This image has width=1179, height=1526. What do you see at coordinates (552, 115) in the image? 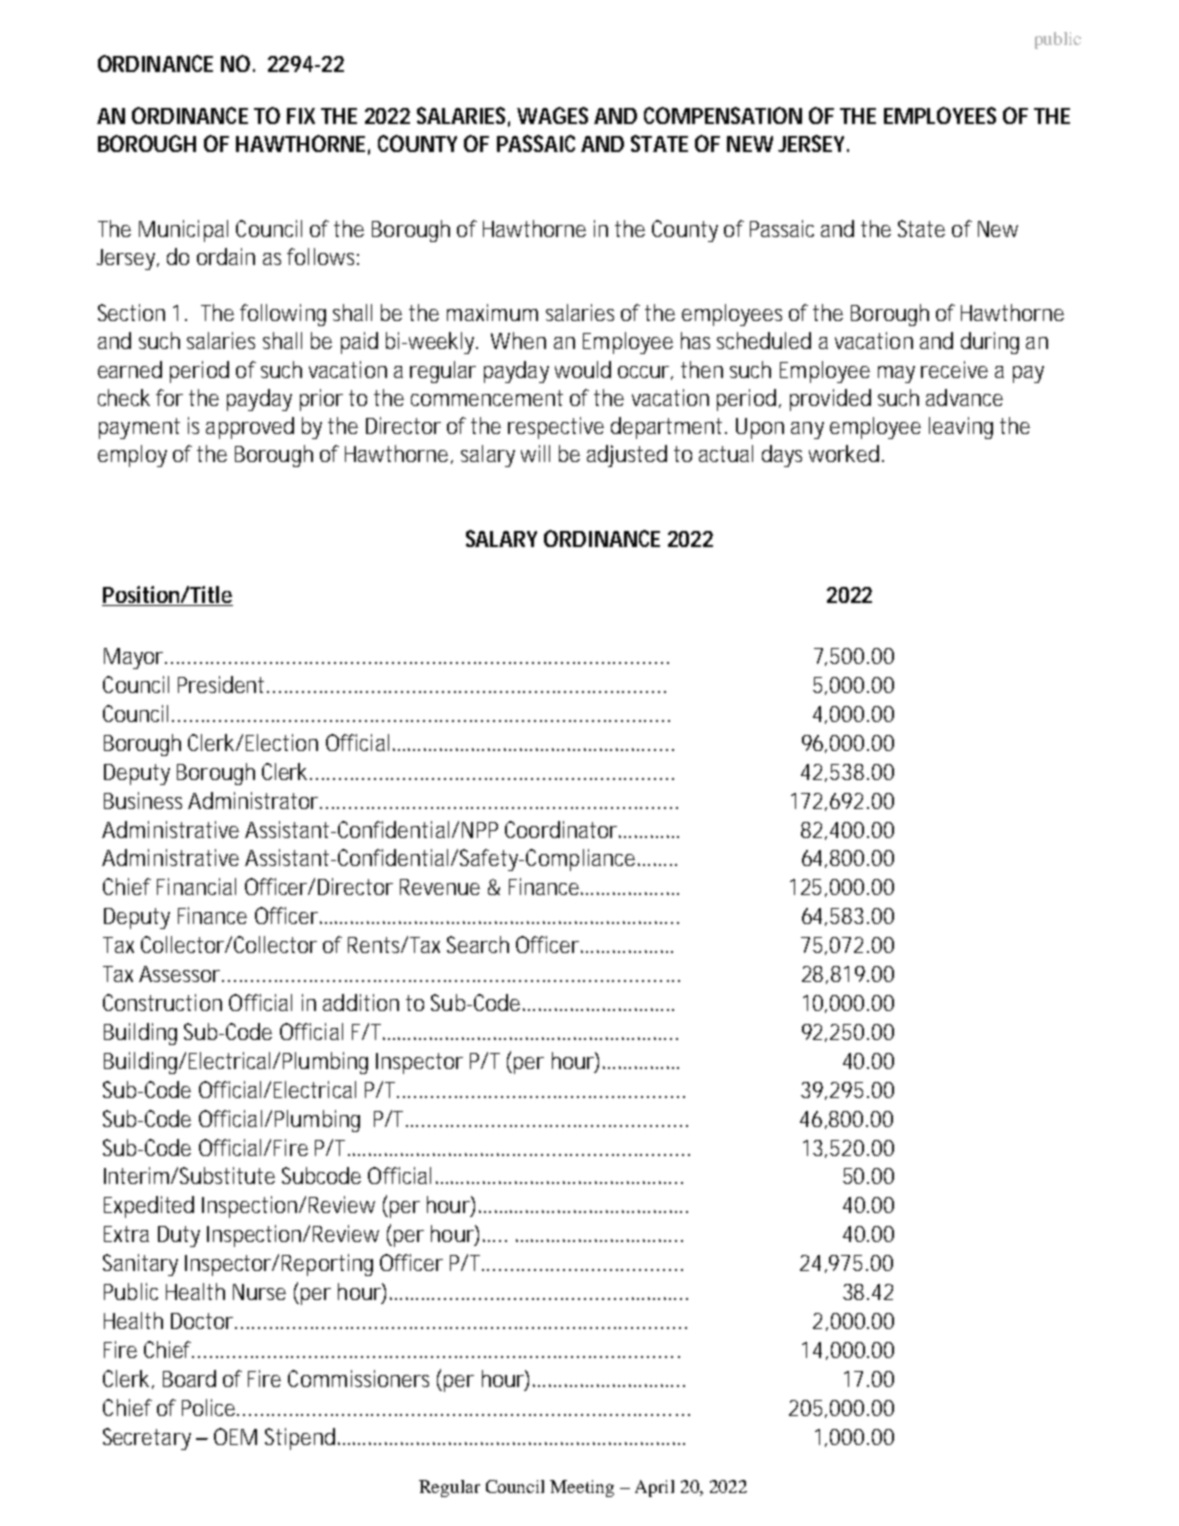
I see `WAGES` at bounding box center [552, 115].
